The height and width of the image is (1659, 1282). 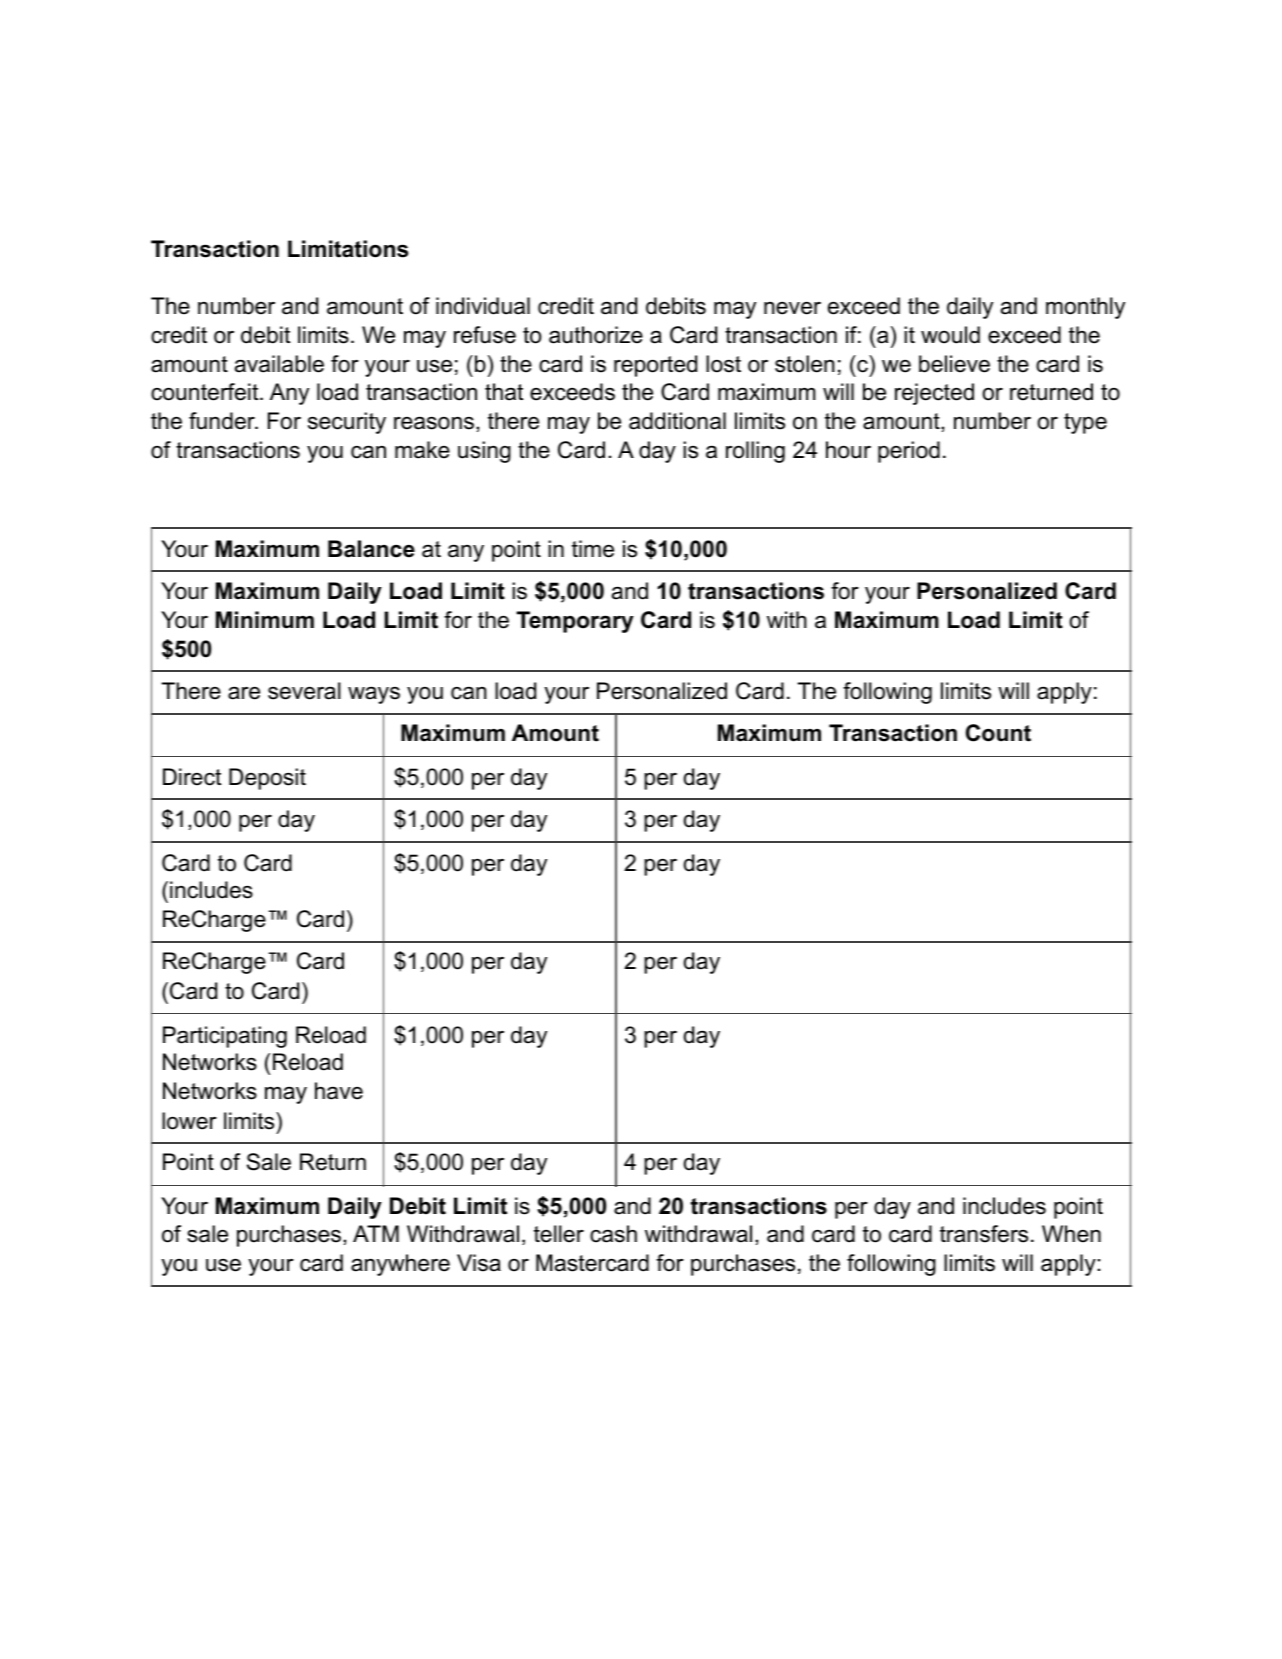 What do you see at coordinates (950, 335) in the image?
I see `would` at bounding box center [950, 335].
